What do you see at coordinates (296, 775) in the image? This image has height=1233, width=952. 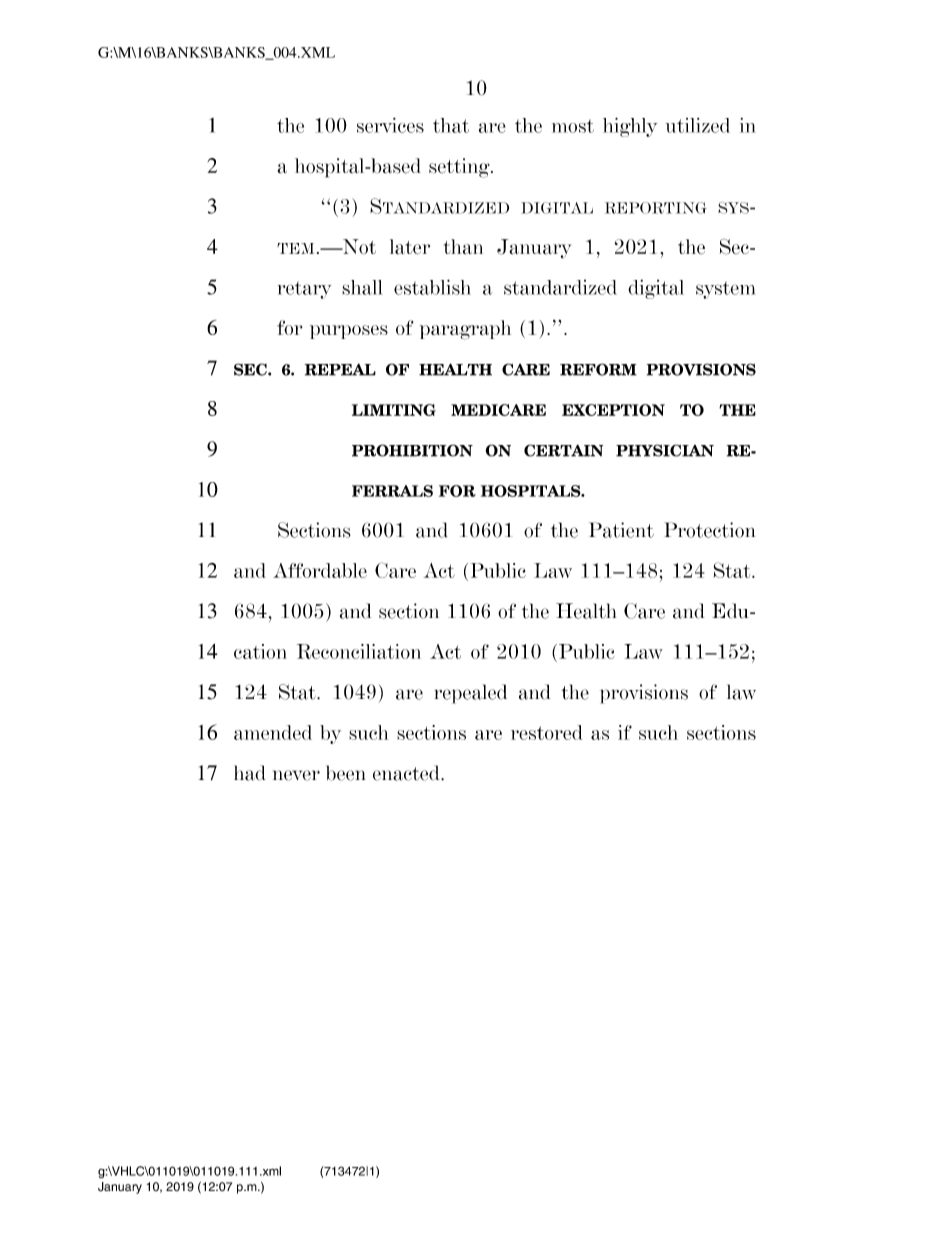 I see `never` at bounding box center [296, 775].
